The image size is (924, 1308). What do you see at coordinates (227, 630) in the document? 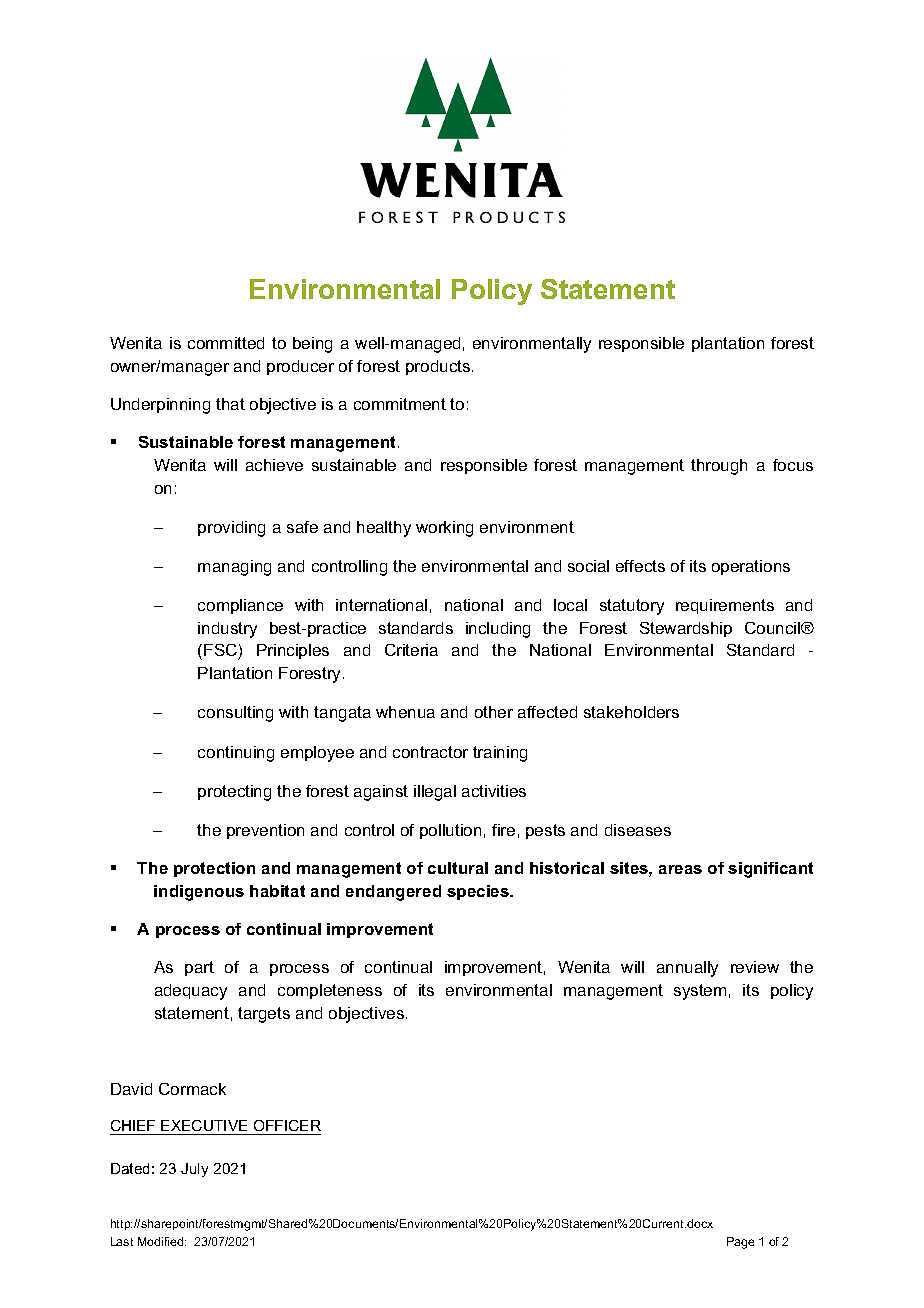
I see `industry` at bounding box center [227, 630].
